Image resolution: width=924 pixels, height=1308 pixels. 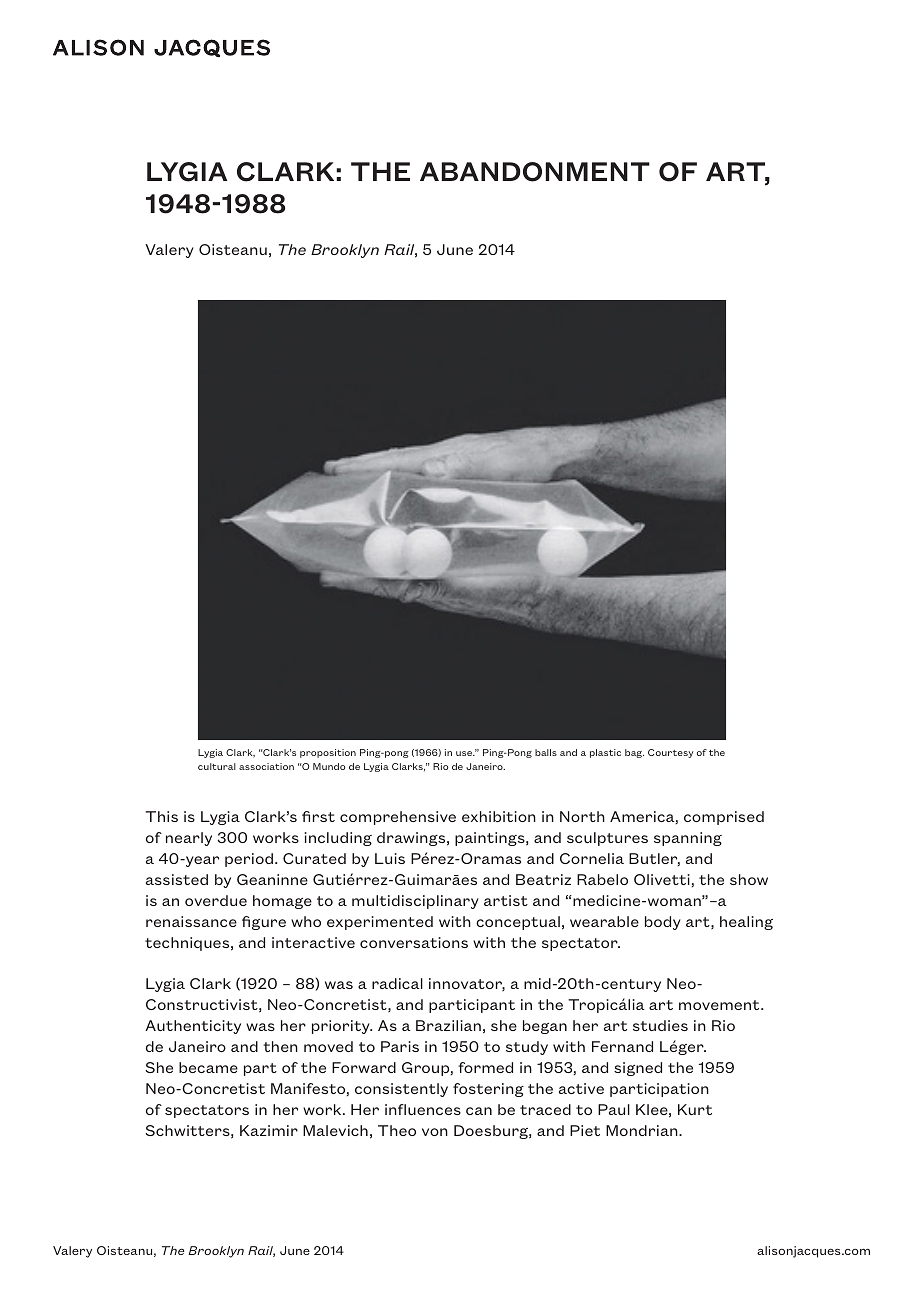 What do you see at coordinates (217, 766) in the screenshot?
I see `cultural` at bounding box center [217, 766].
